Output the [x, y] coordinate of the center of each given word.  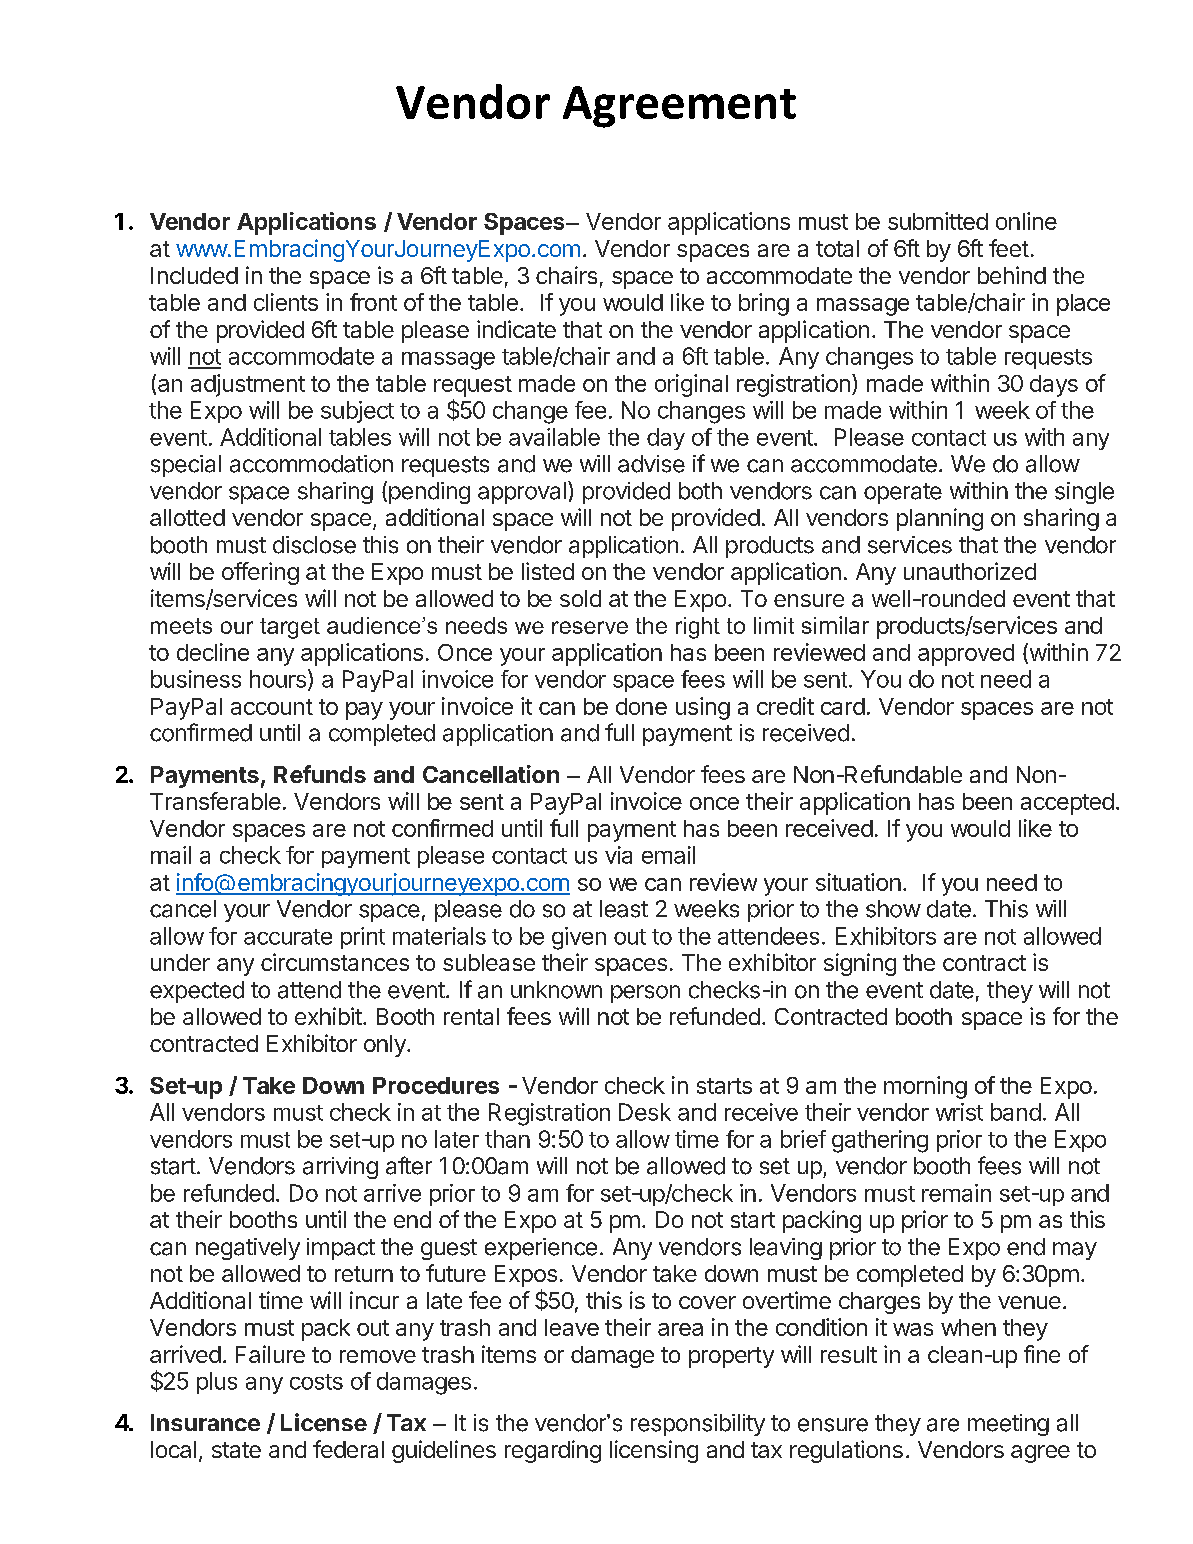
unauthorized [970, 571]
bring [764, 304]
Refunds [320, 774]
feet [1009, 248]
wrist [959, 1112]
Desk [645, 1112]
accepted [1067, 804]
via [618, 855]
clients [286, 302]
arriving [340, 1168]
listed [548, 571]
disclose [314, 545]
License [324, 1422]
